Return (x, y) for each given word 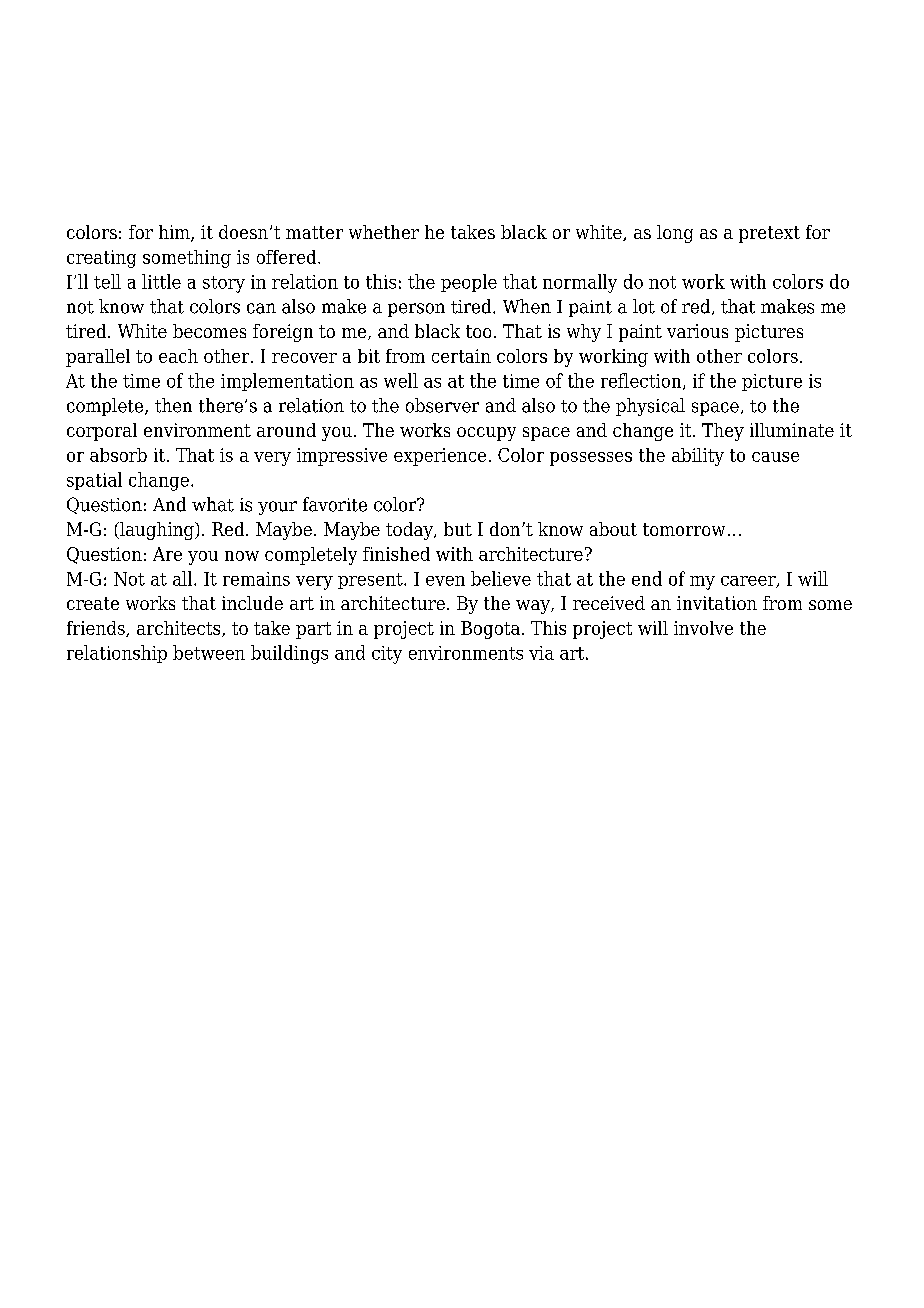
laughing (157, 531)
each (178, 356)
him (175, 233)
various (697, 331)
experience (440, 457)
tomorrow (684, 529)
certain (461, 356)
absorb (118, 455)
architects (180, 629)
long (675, 234)
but (458, 529)
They (723, 432)
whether (384, 232)
